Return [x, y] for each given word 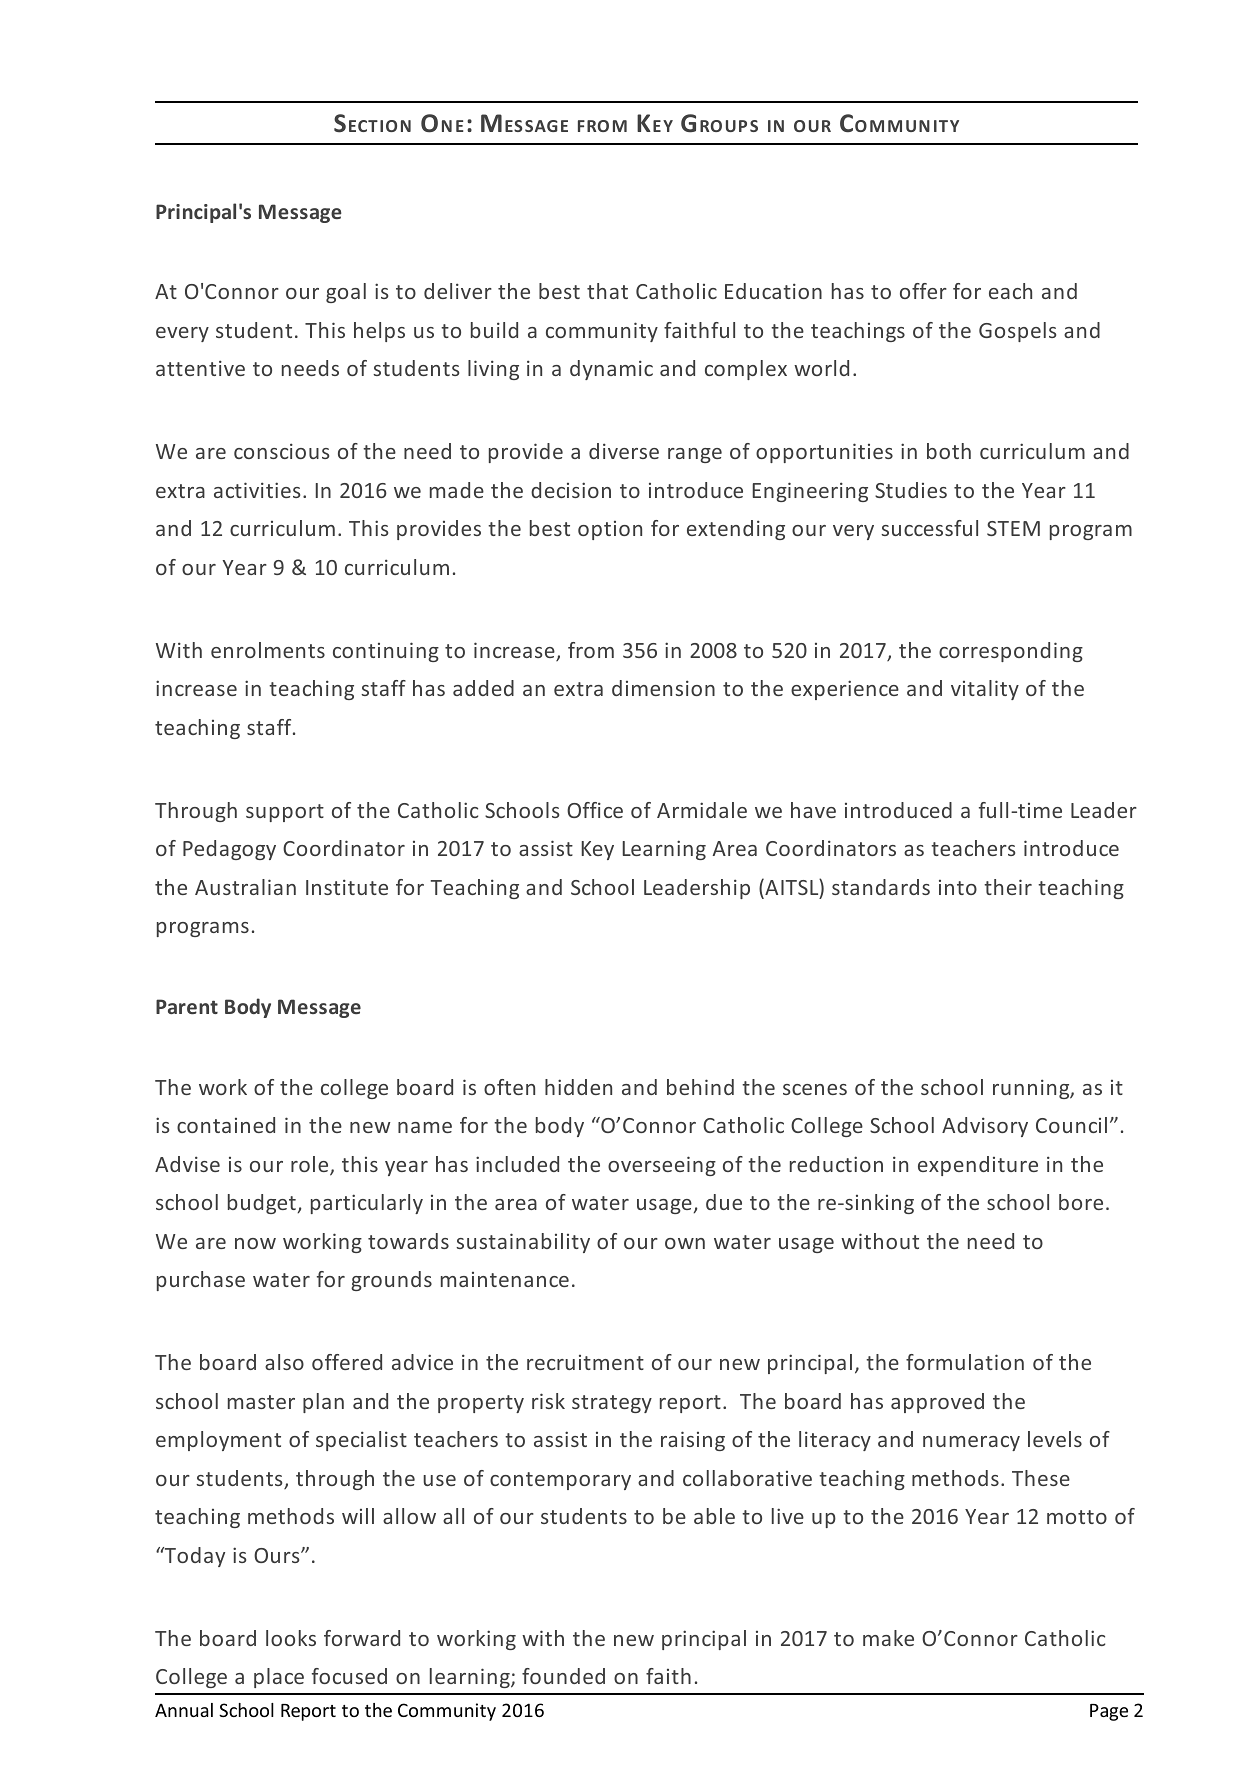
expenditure [978, 1166]
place [279, 1678]
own [685, 1243]
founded [563, 1676]
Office [595, 810]
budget [262, 1204]
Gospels [1017, 332]
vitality [985, 690]
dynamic [611, 370]
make [888, 1638]
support [285, 813]
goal [346, 293]
